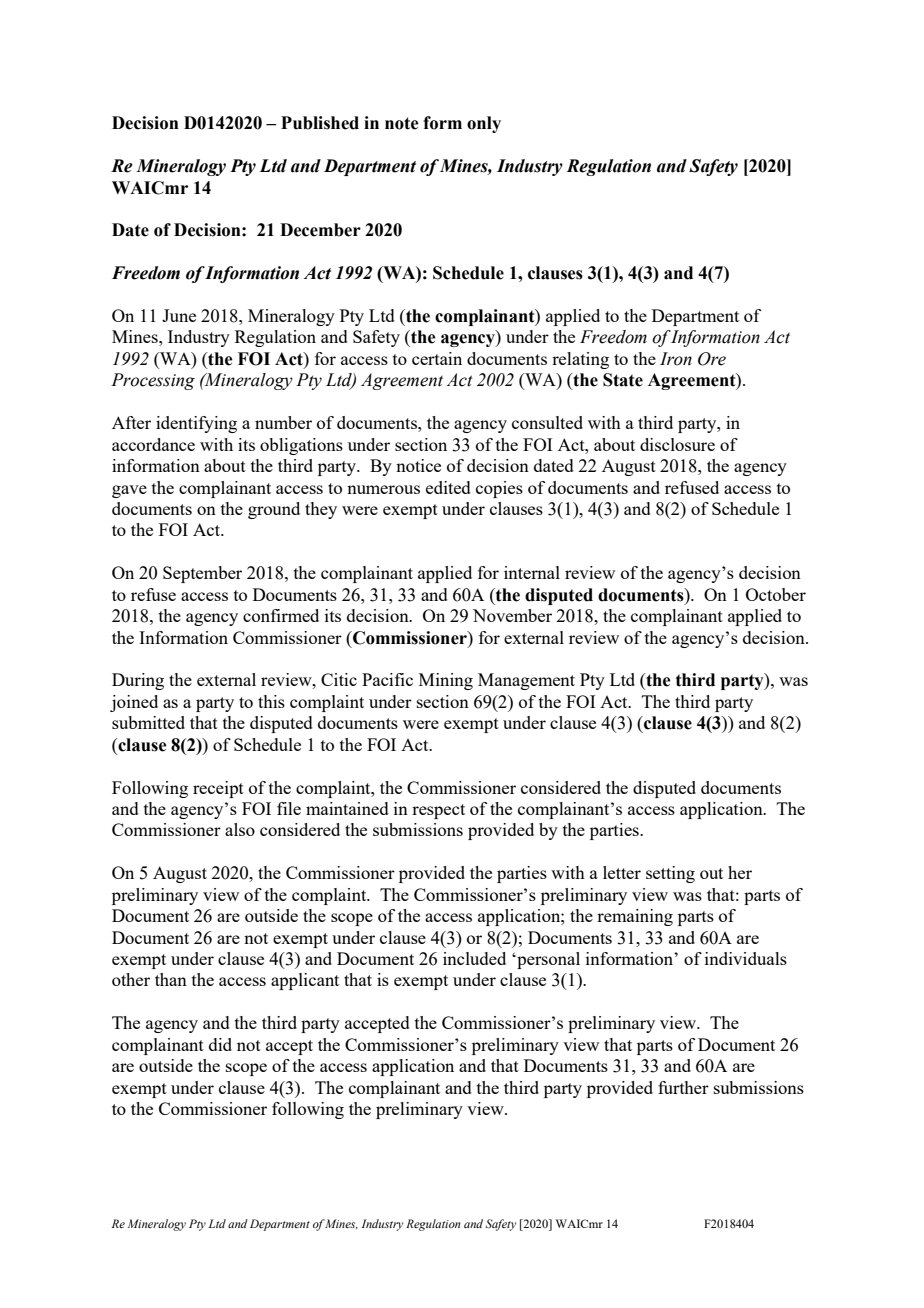  I want to click on did, so click(220, 1044).
